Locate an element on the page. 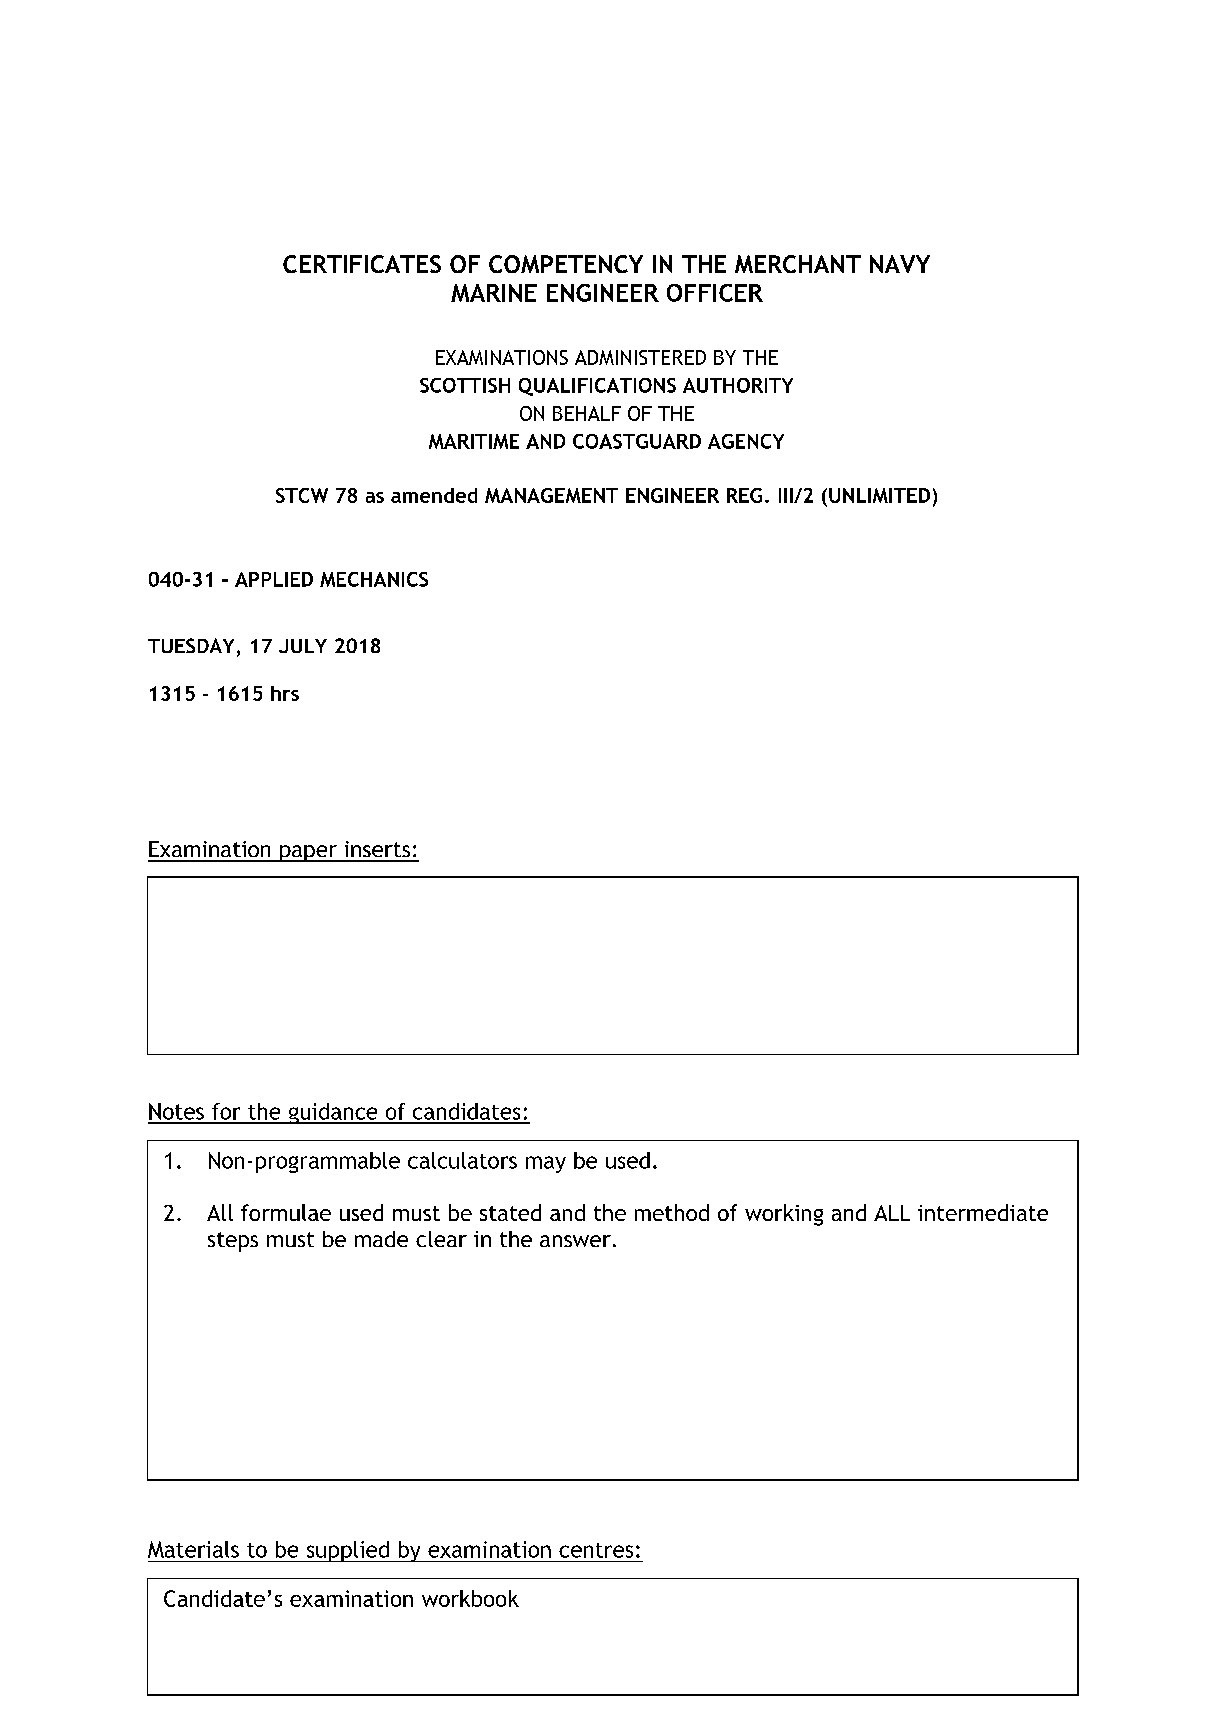 The image size is (1221, 1727). intermediate is located at coordinates (983, 1212).
